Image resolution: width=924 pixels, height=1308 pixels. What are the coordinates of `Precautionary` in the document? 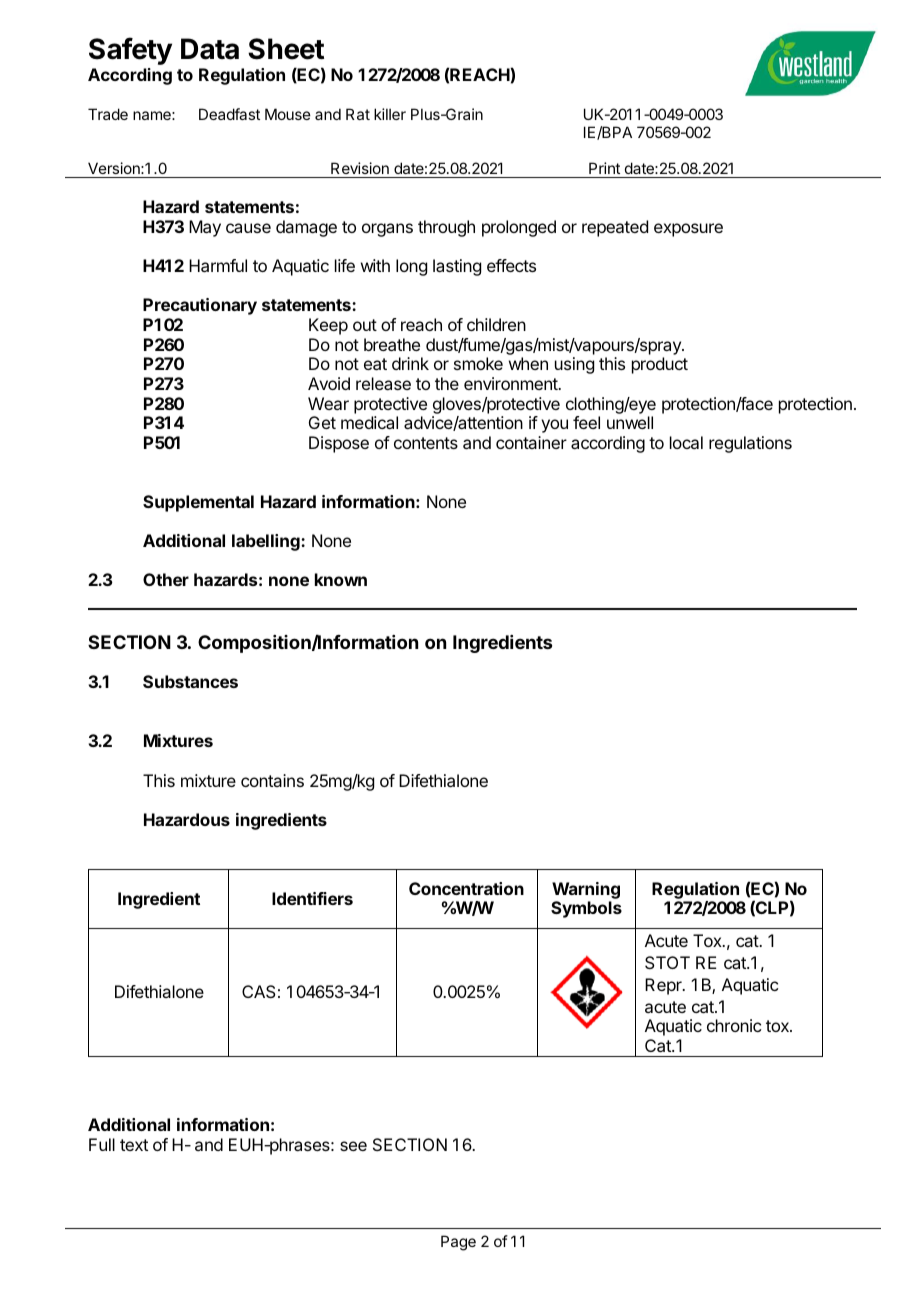 It's located at (200, 306).
